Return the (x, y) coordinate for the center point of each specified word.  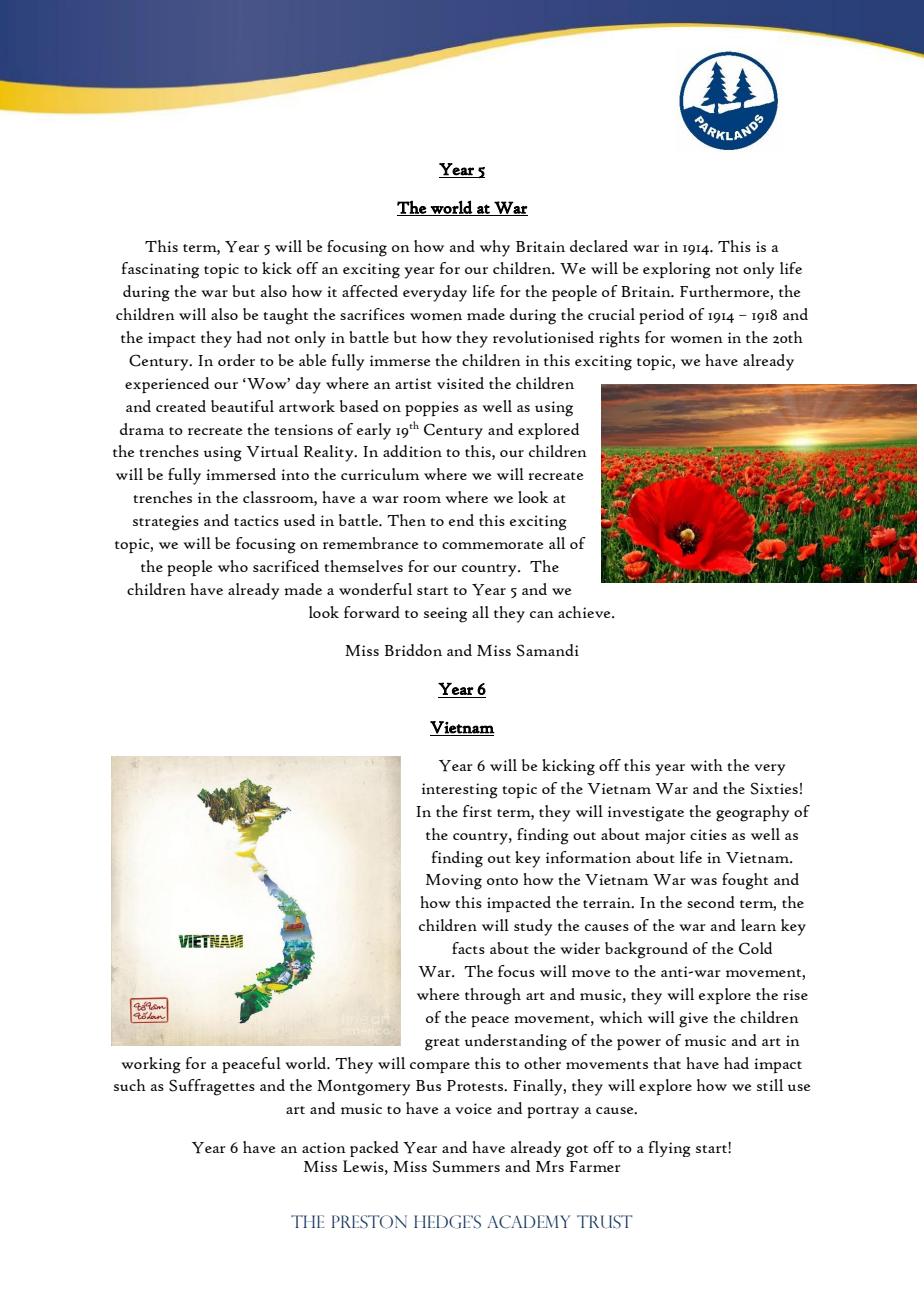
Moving (454, 882)
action (324, 1148)
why (495, 248)
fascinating (160, 270)
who (233, 566)
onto (502, 881)
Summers (466, 1166)
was (703, 881)
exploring (677, 270)
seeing (445, 615)
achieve (585, 612)
